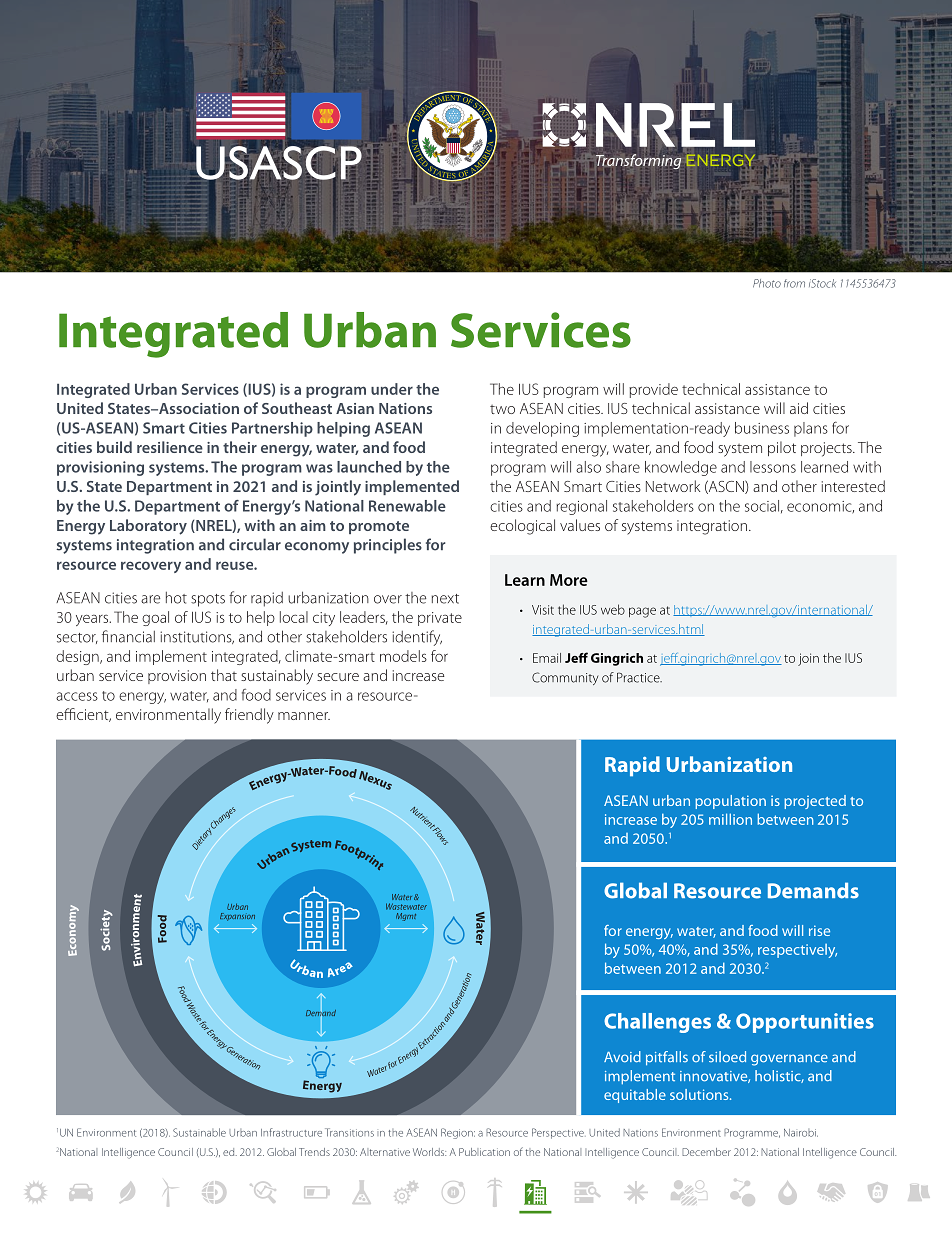 This screenshot has height=1233, width=952. What do you see at coordinates (767, 283) in the screenshot?
I see `Photo` at bounding box center [767, 283].
